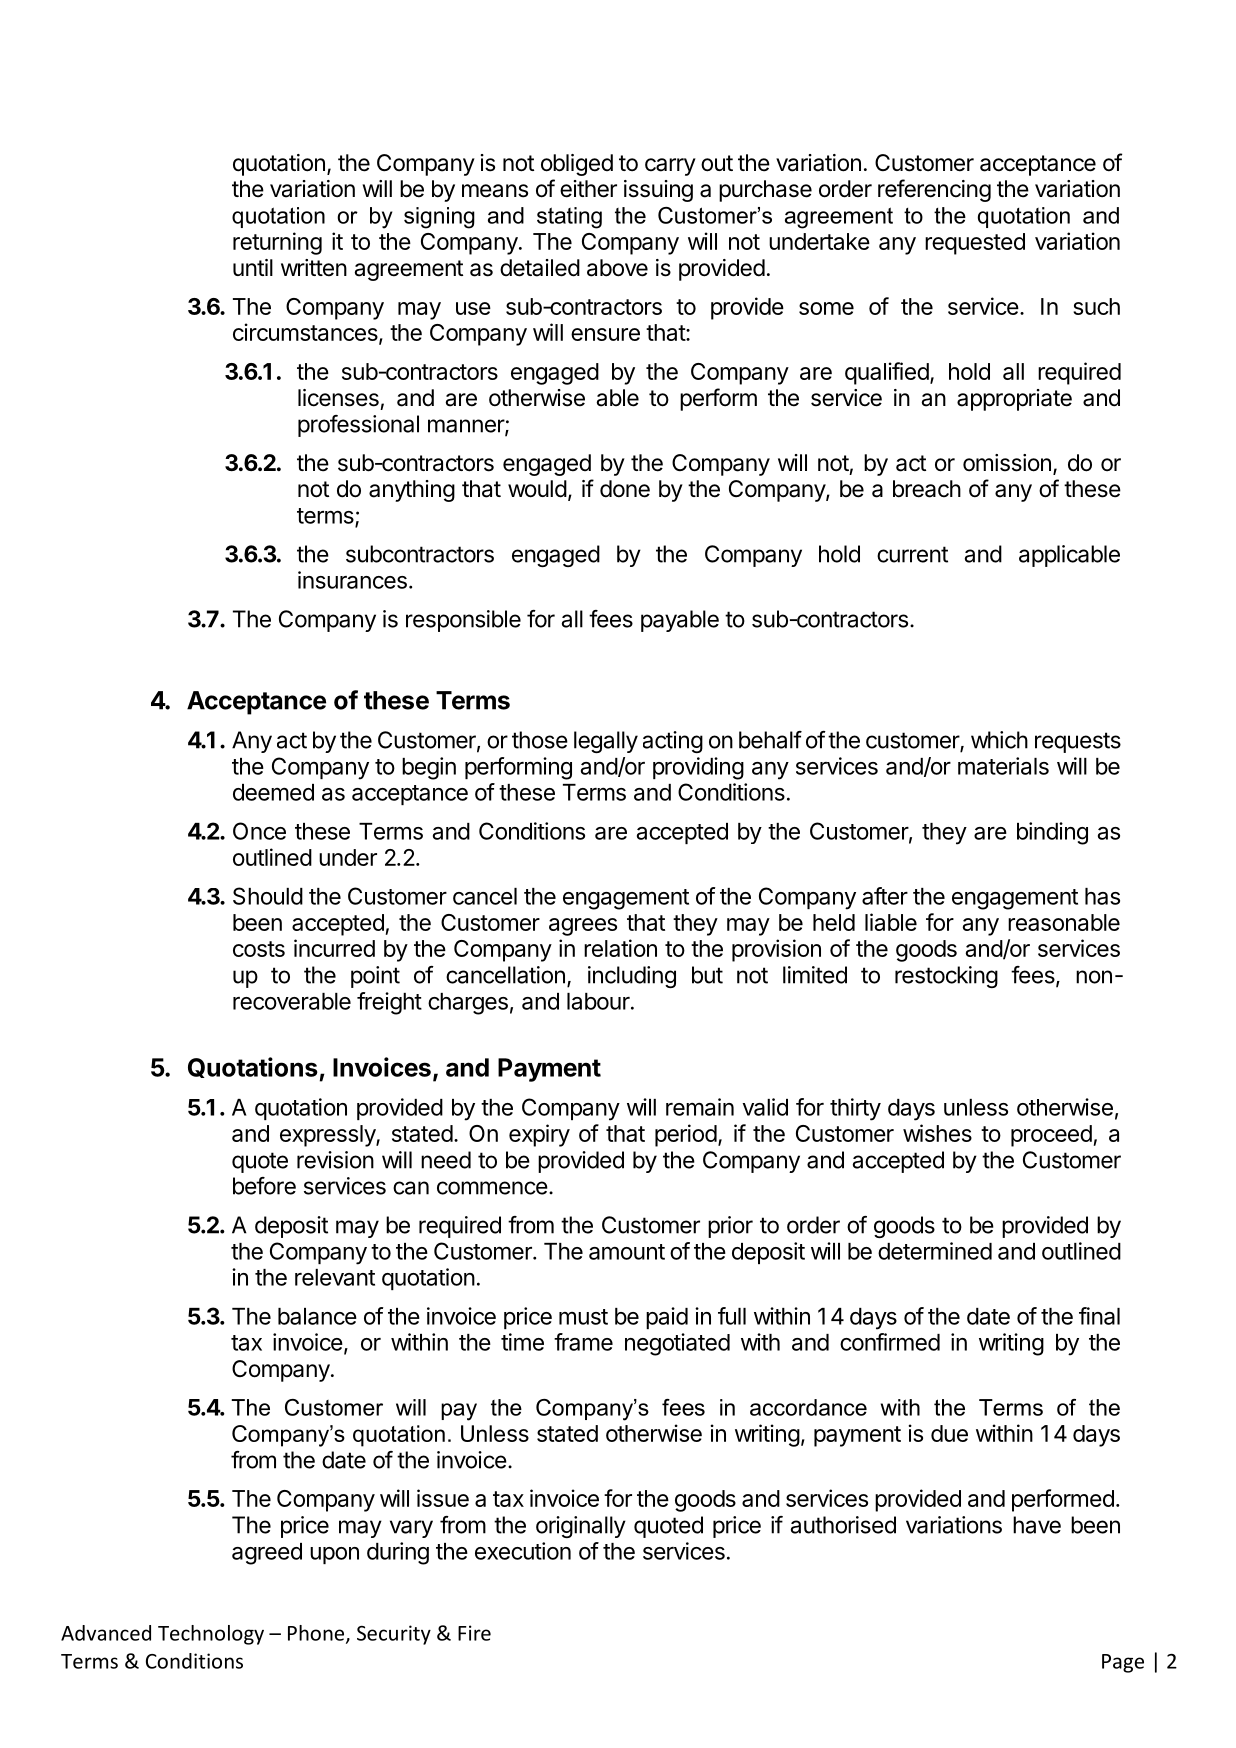 This screenshot has width=1236, height=1748. Describe the element at coordinates (277, 243) in the screenshot. I see `returning` at that location.
